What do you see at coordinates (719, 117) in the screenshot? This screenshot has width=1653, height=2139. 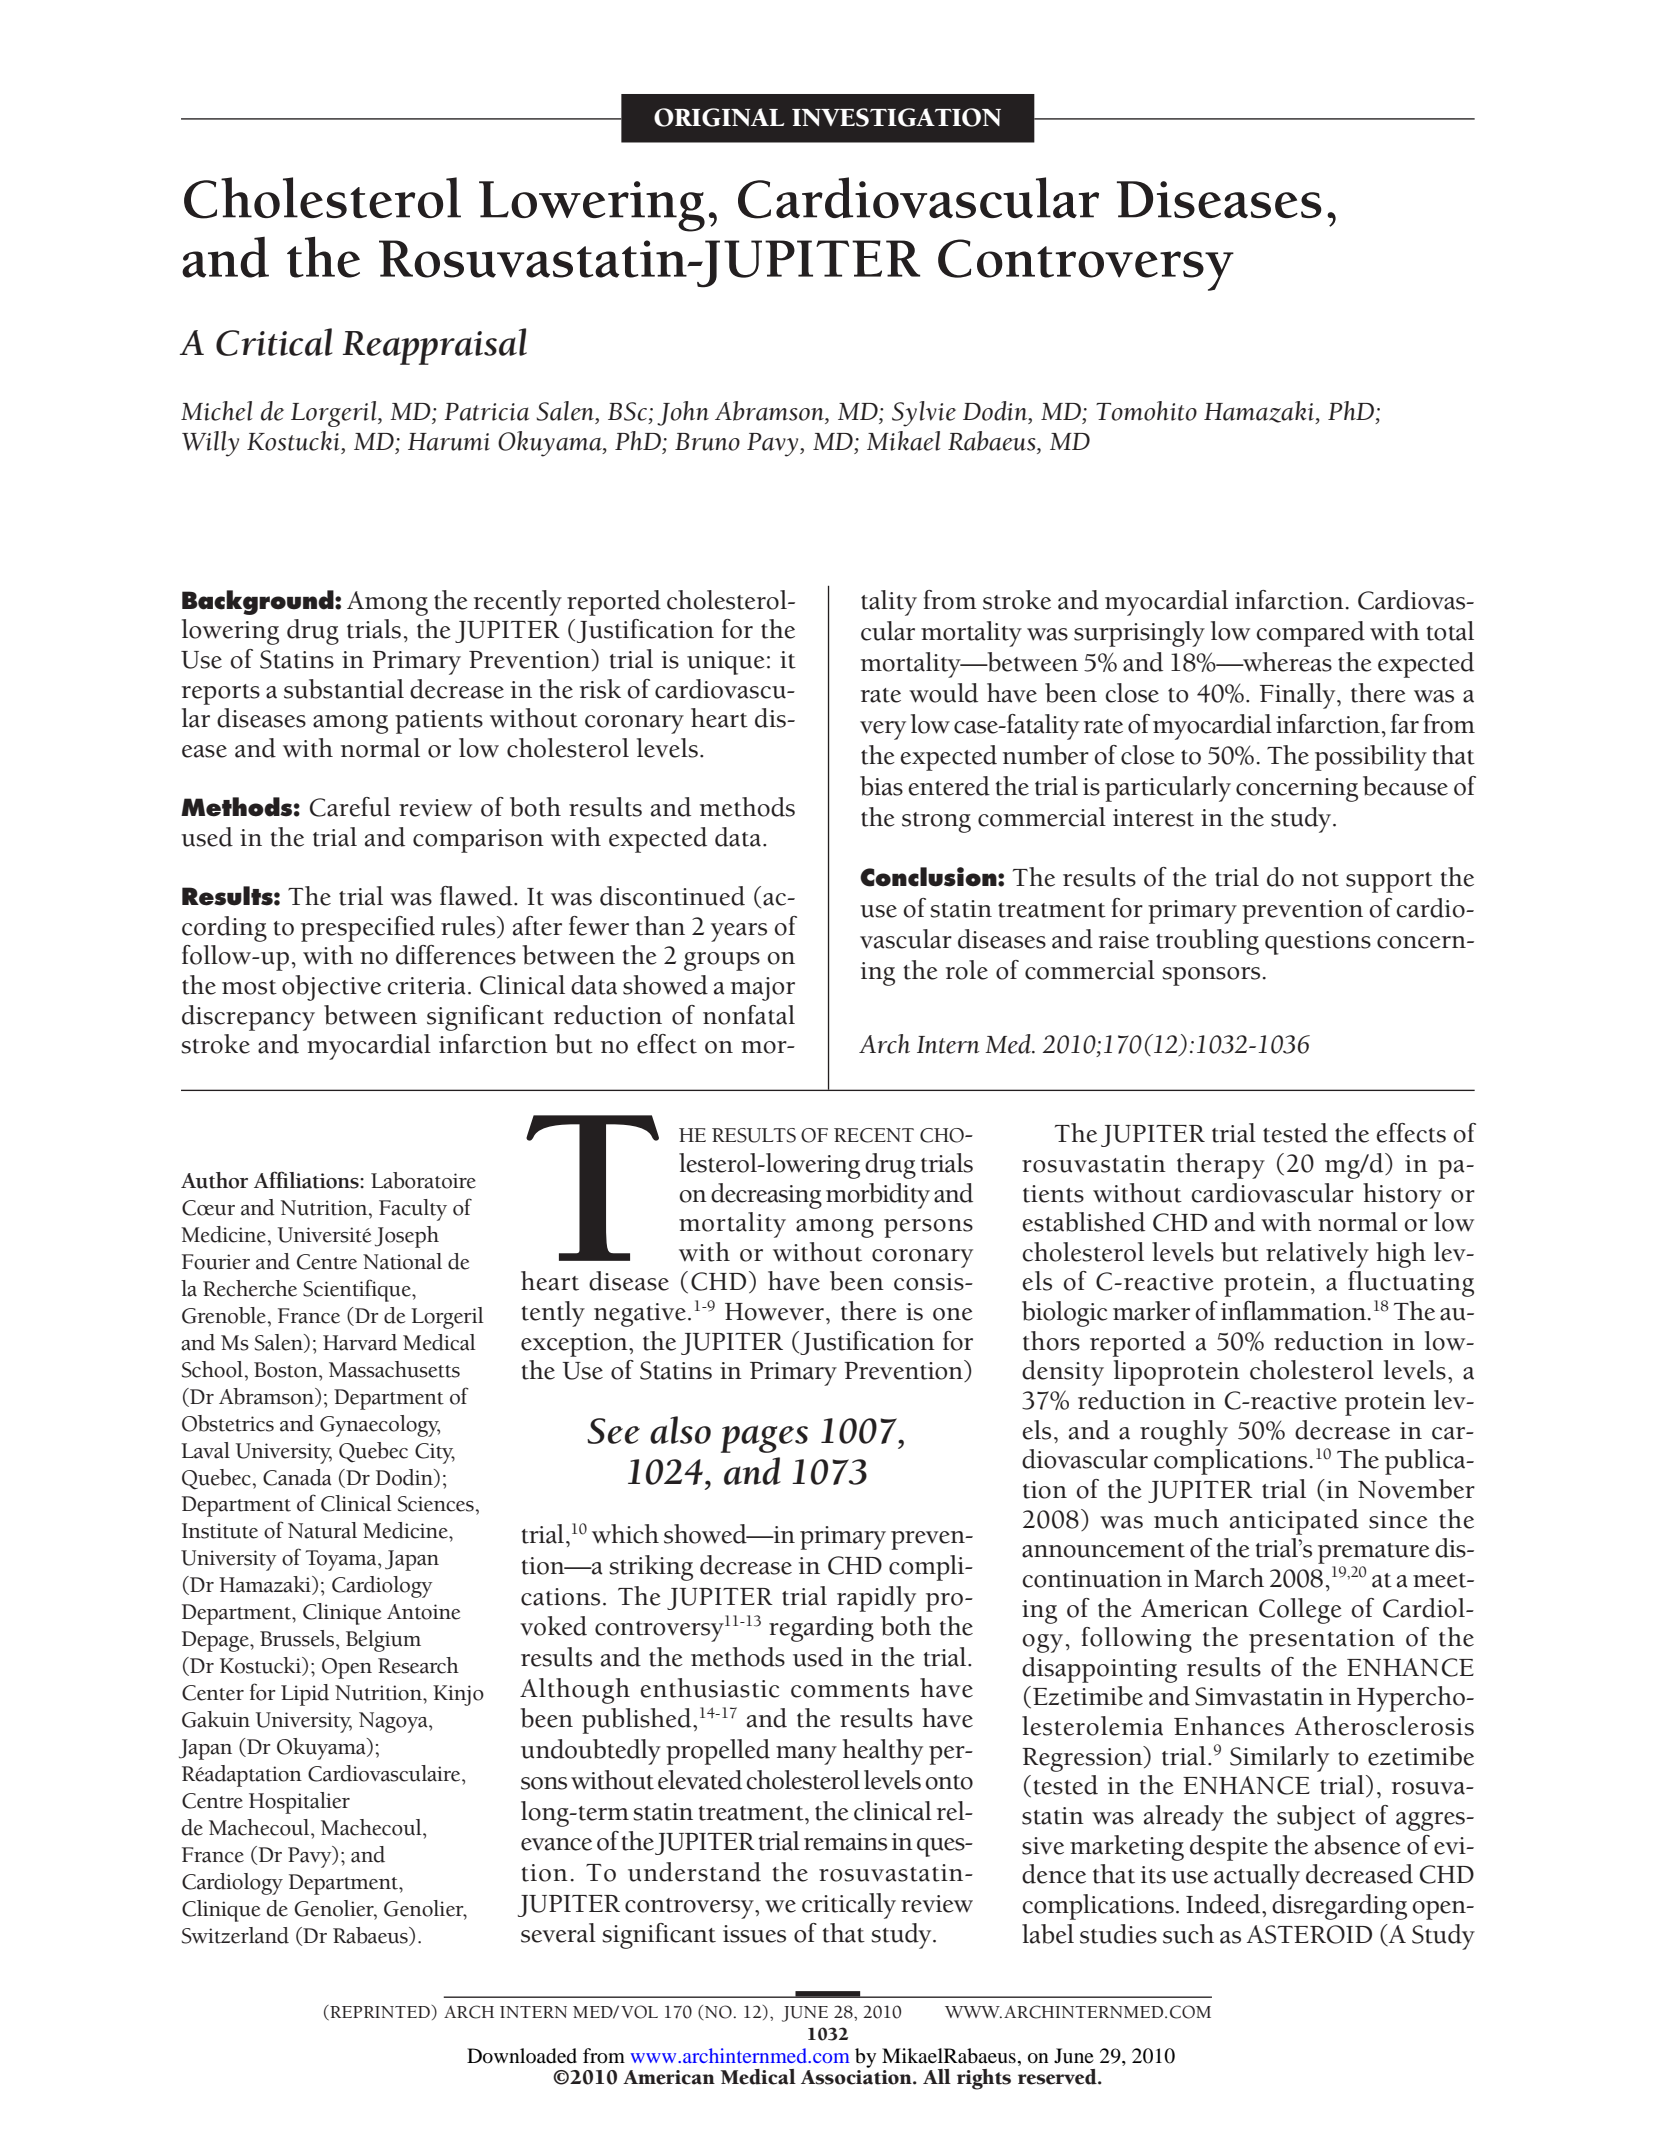 I see `ORIGINAL` at bounding box center [719, 117].
